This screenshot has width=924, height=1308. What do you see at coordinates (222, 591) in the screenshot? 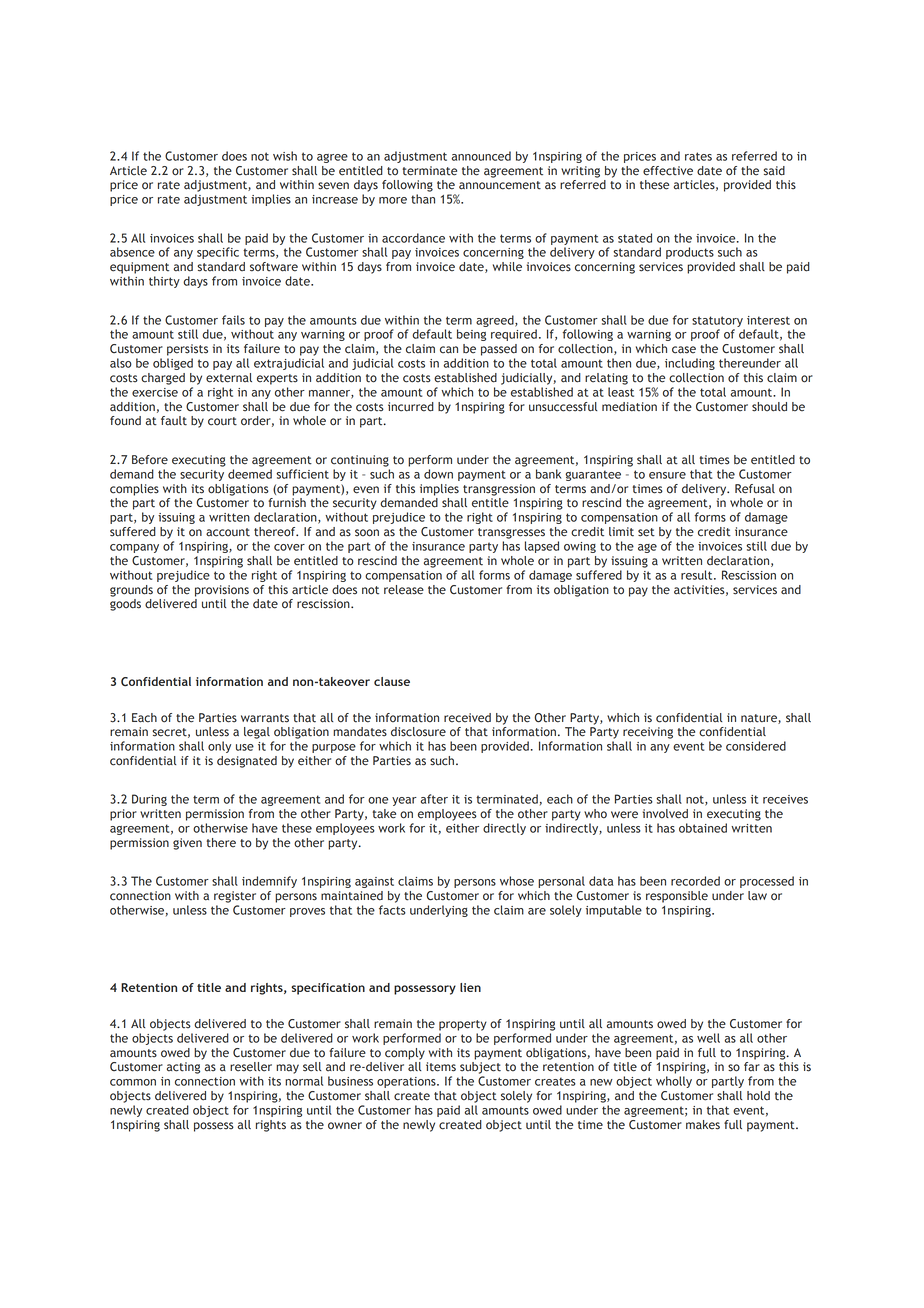
I see `provisions` at bounding box center [222, 591].
